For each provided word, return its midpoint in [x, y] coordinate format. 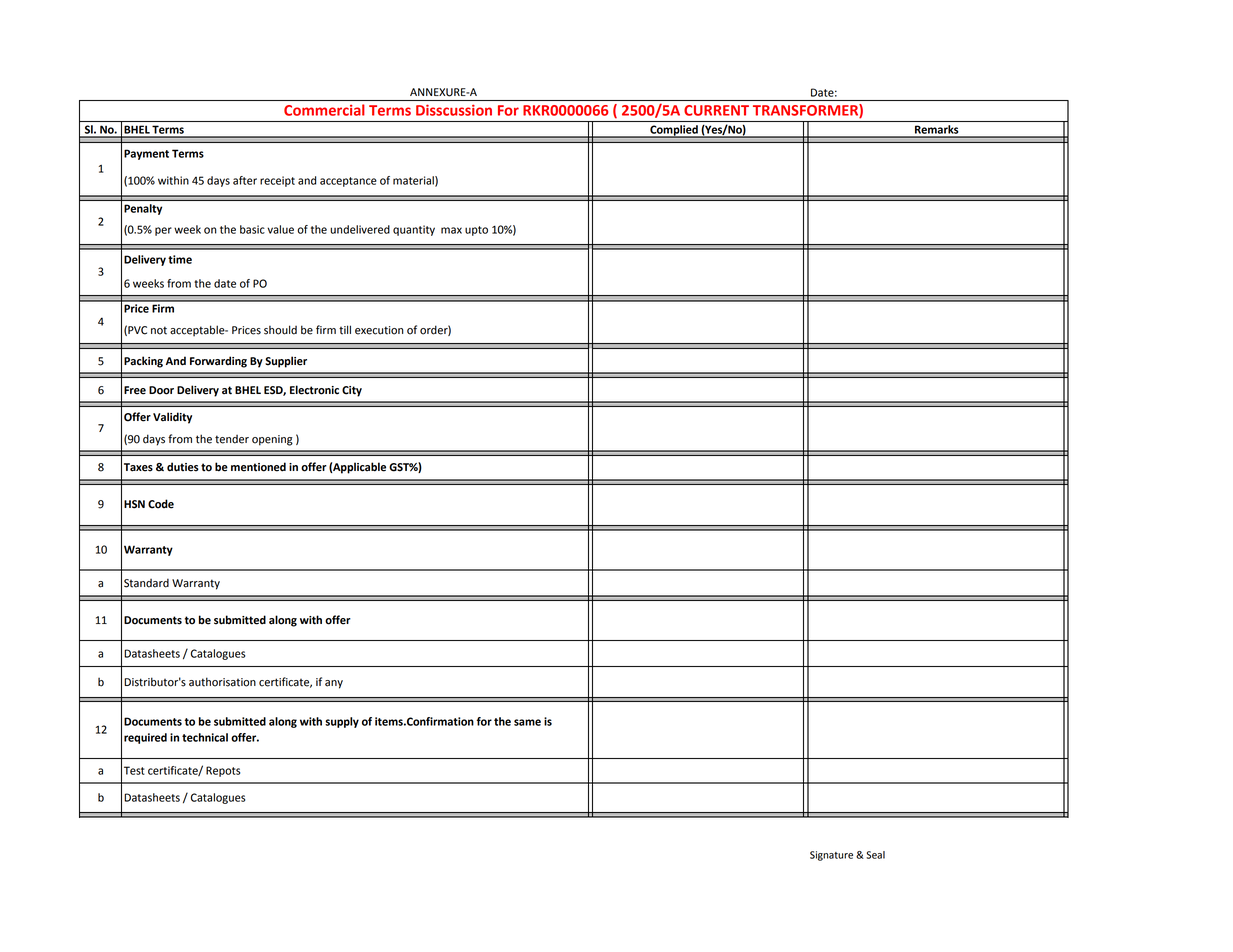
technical [205, 737]
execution [379, 330]
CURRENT [716, 110]
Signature [831, 856]
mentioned [258, 467]
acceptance [348, 182]
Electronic [314, 390]
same [527, 722]
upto [476, 231]
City [352, 391]
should [280, 330]
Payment [146, 154]
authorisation [222, 682]
